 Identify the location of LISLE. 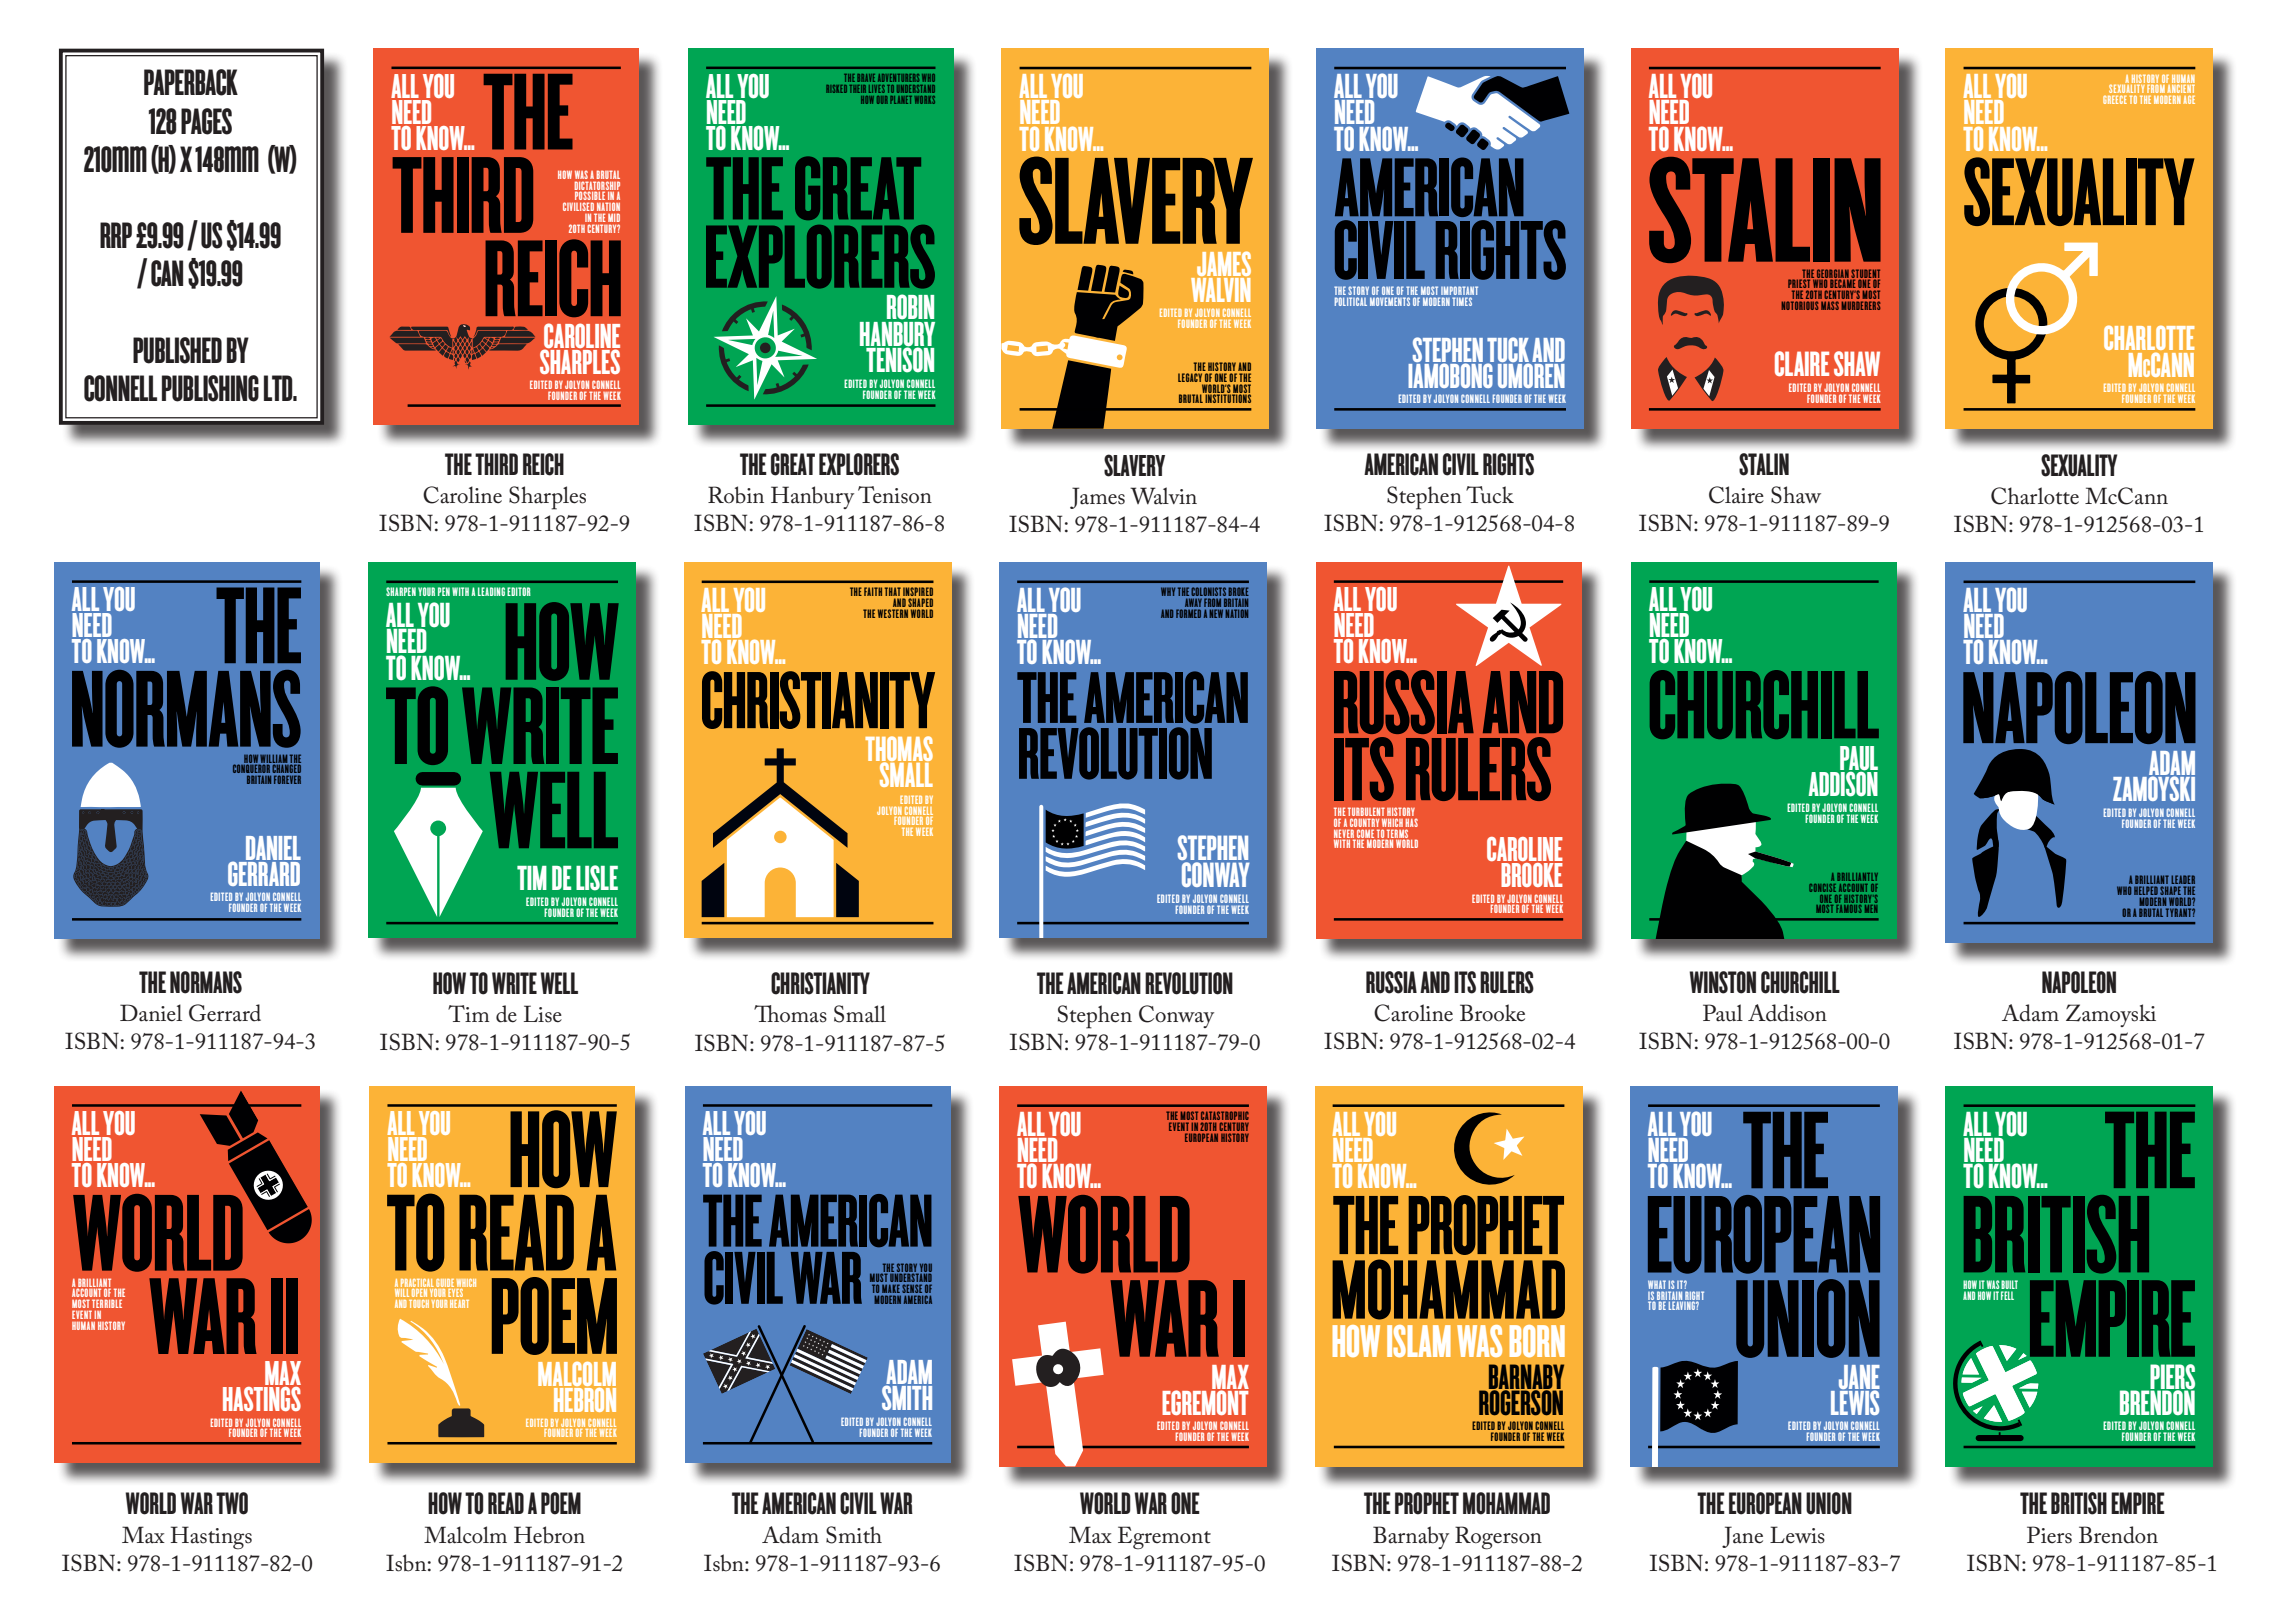
(597, 878).
